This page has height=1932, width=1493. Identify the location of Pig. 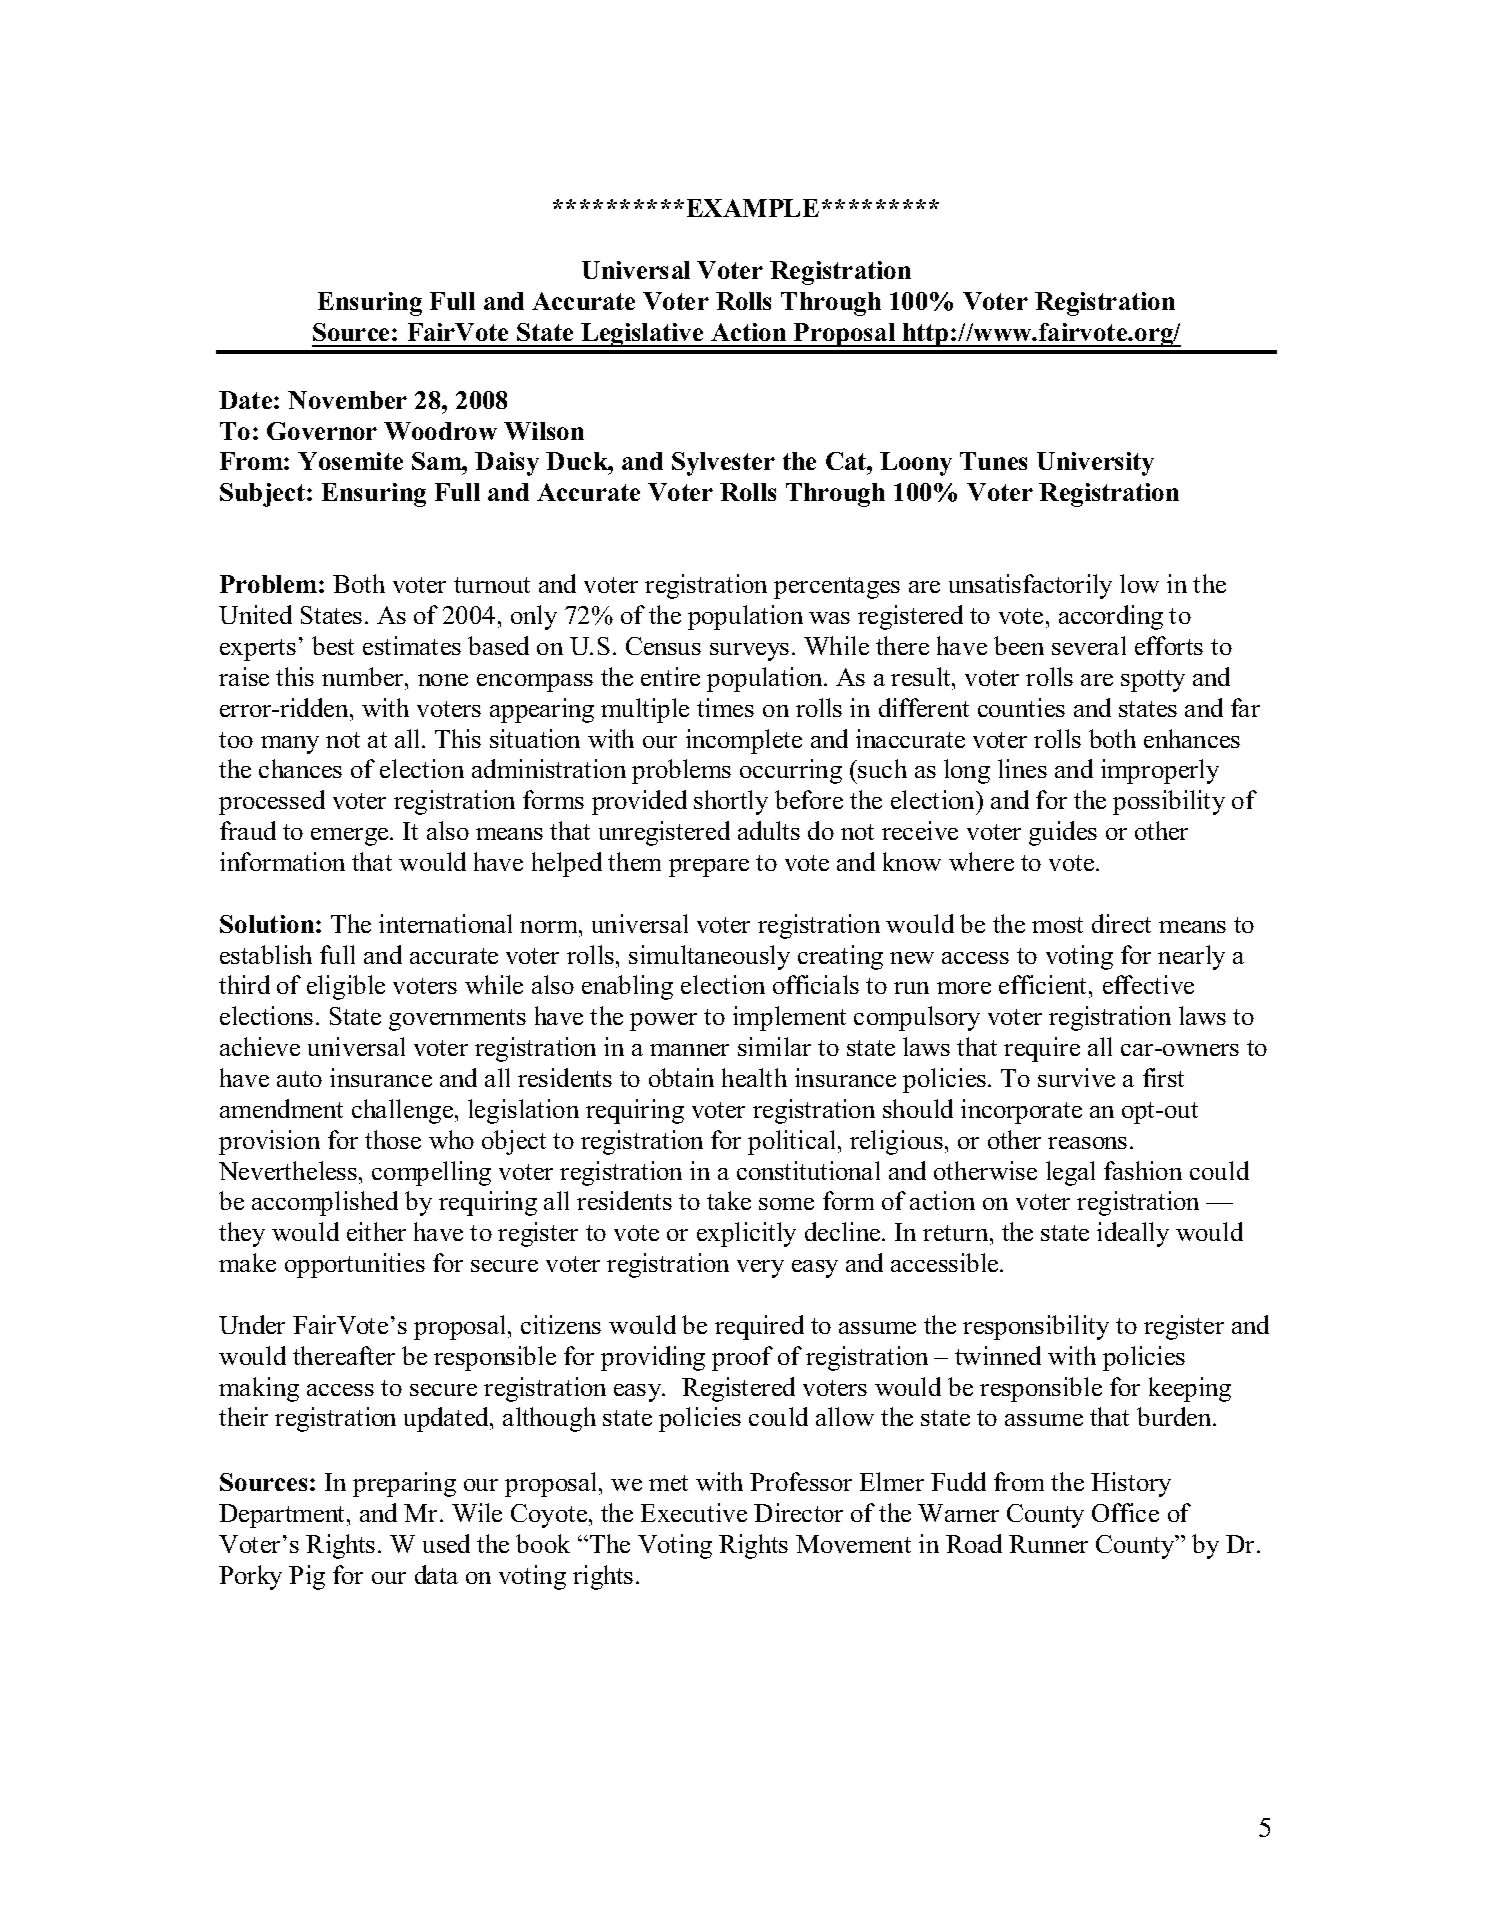
(307, 1577).
